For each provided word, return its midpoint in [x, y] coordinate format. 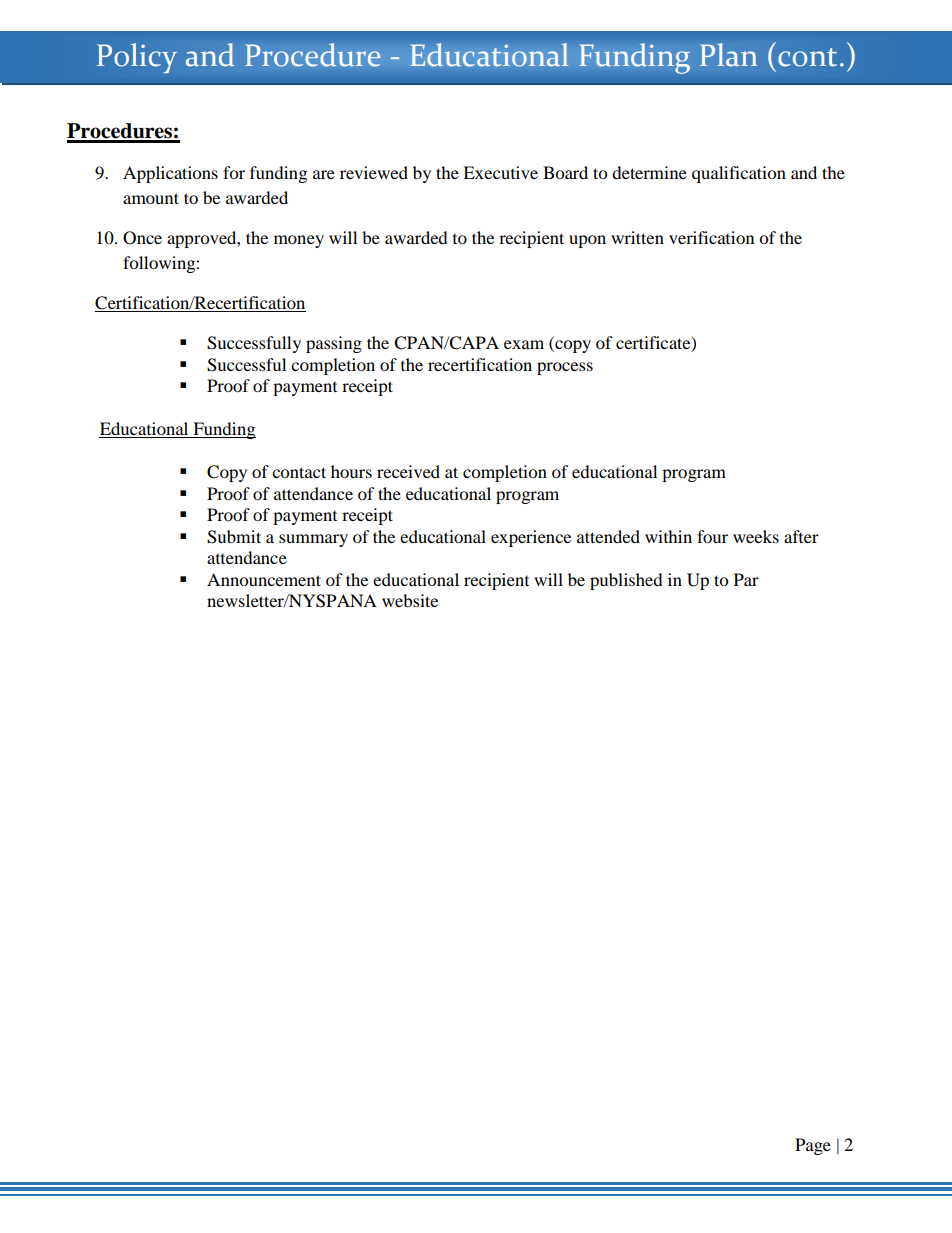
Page [813, 1146]
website [410, 600]
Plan [729, 55]
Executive [500, 172]
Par [746, 579]
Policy [137, 58]
